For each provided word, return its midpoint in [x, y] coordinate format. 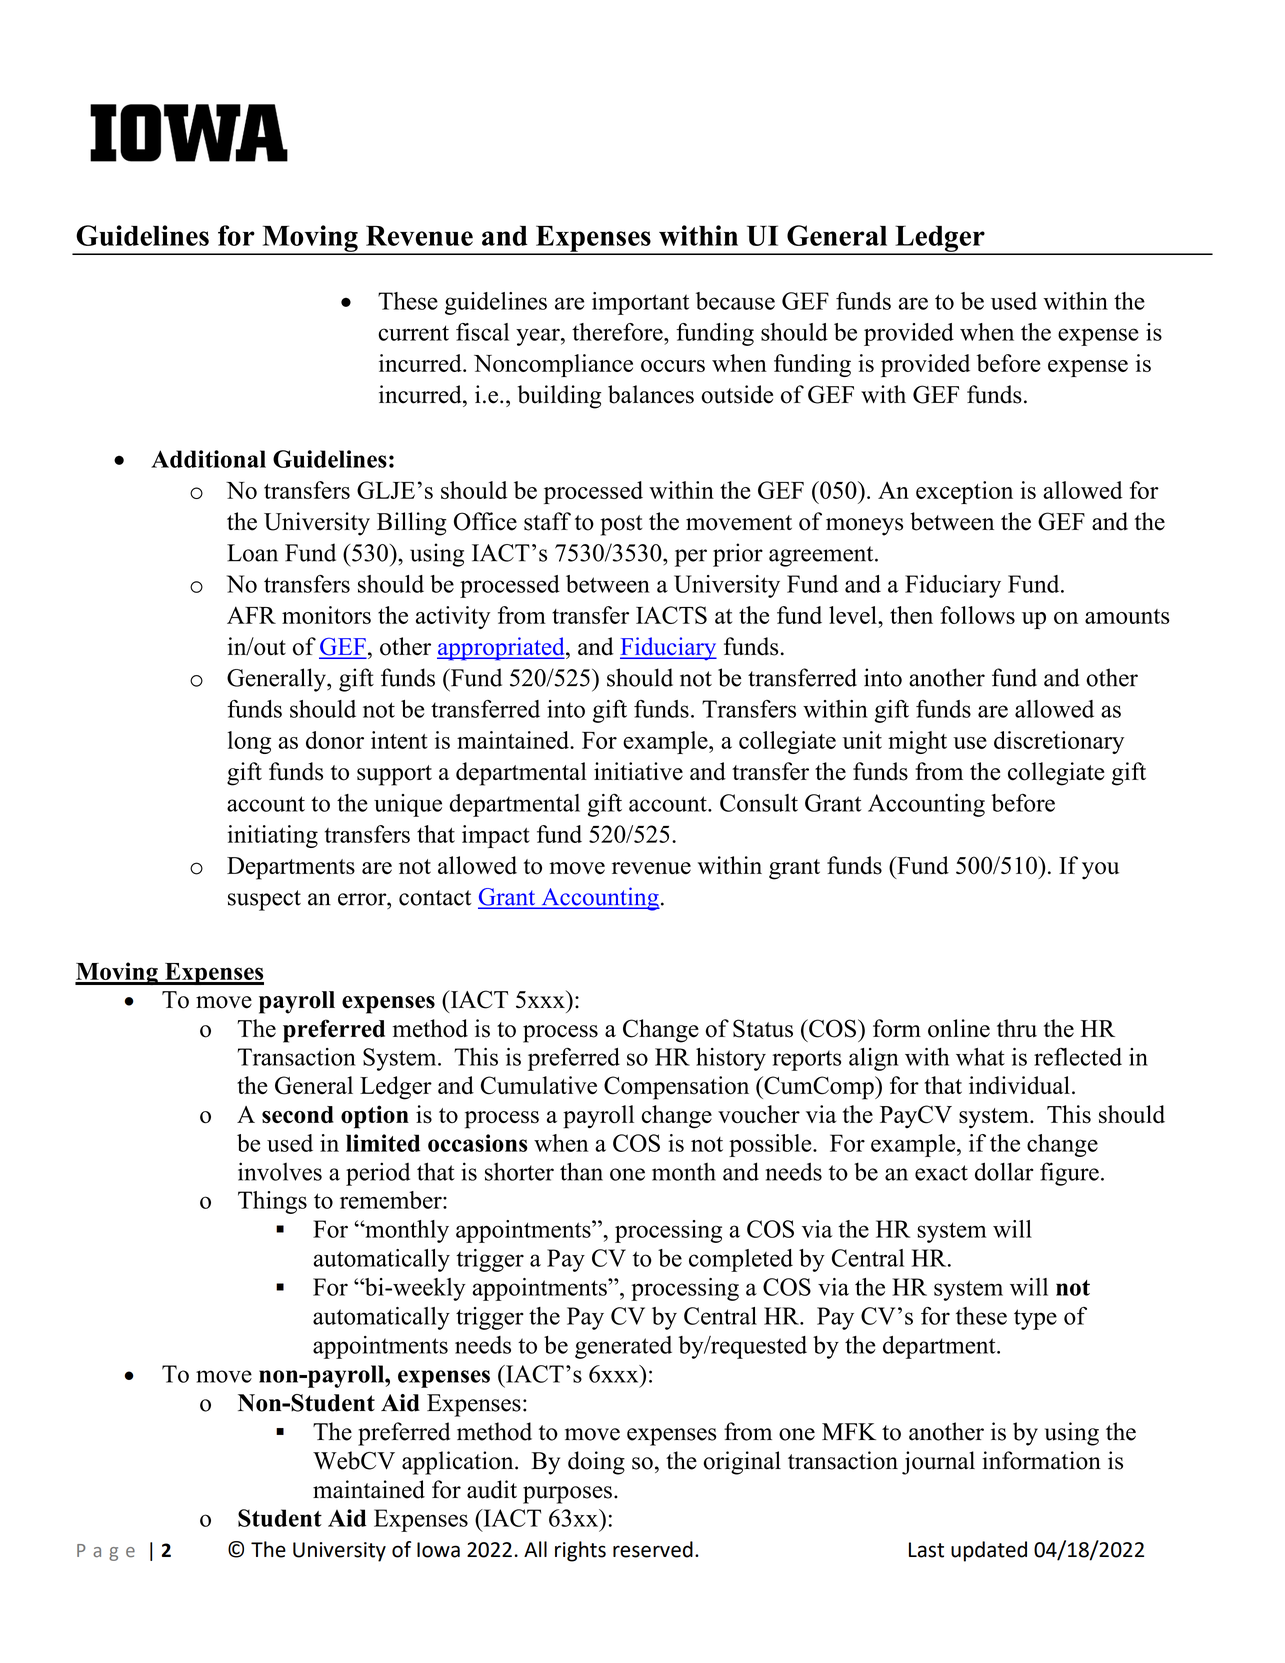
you [1100, 871]
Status [763, 1028]
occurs [673, 366]
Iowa [438, 1550]
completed [741, 1260]
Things [272, 1202]
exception [964, 492]
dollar [1004, 1171]
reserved [653, 1549]
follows [977, 615]
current [413, 333]
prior [738, 555]
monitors [326, 615]
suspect [264, 900]
